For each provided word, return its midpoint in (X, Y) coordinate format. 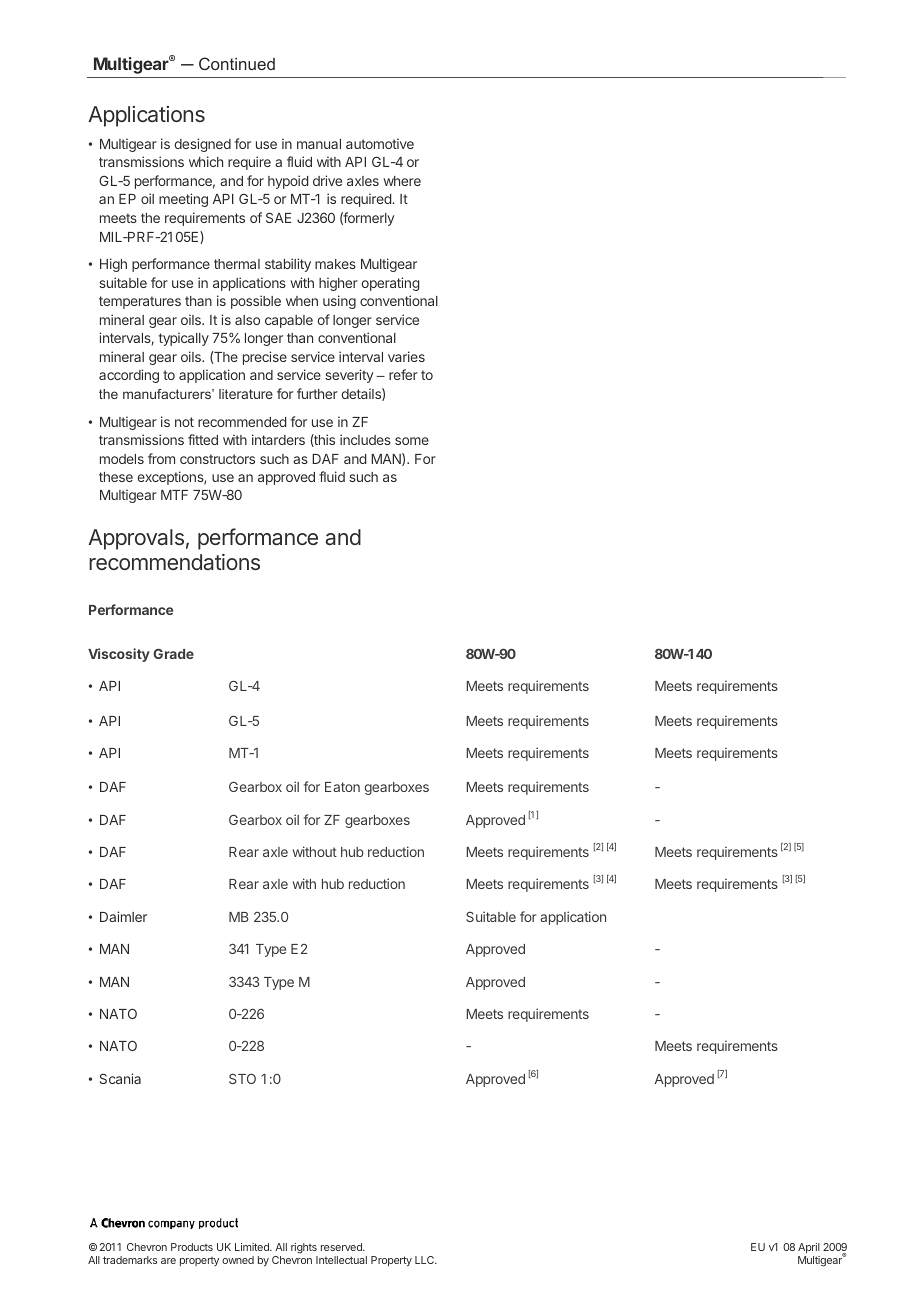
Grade (173, 653)
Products (192, 1247)
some (412, 441)
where (402, 181)
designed (203, 145)
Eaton (342, 787)
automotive (380, 143)
